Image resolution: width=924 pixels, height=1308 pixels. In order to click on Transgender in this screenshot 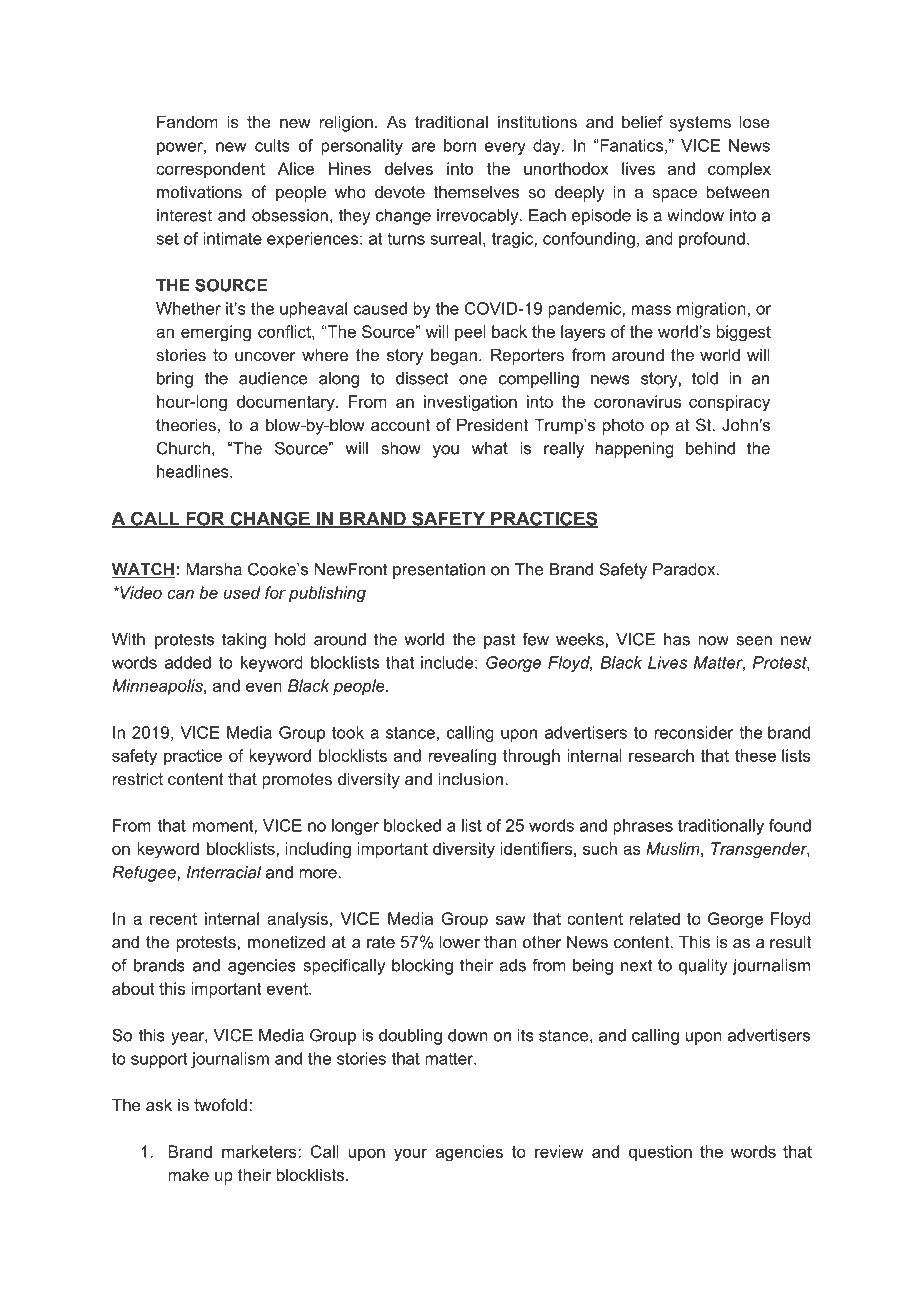, I will do `click(760, 850)`.
